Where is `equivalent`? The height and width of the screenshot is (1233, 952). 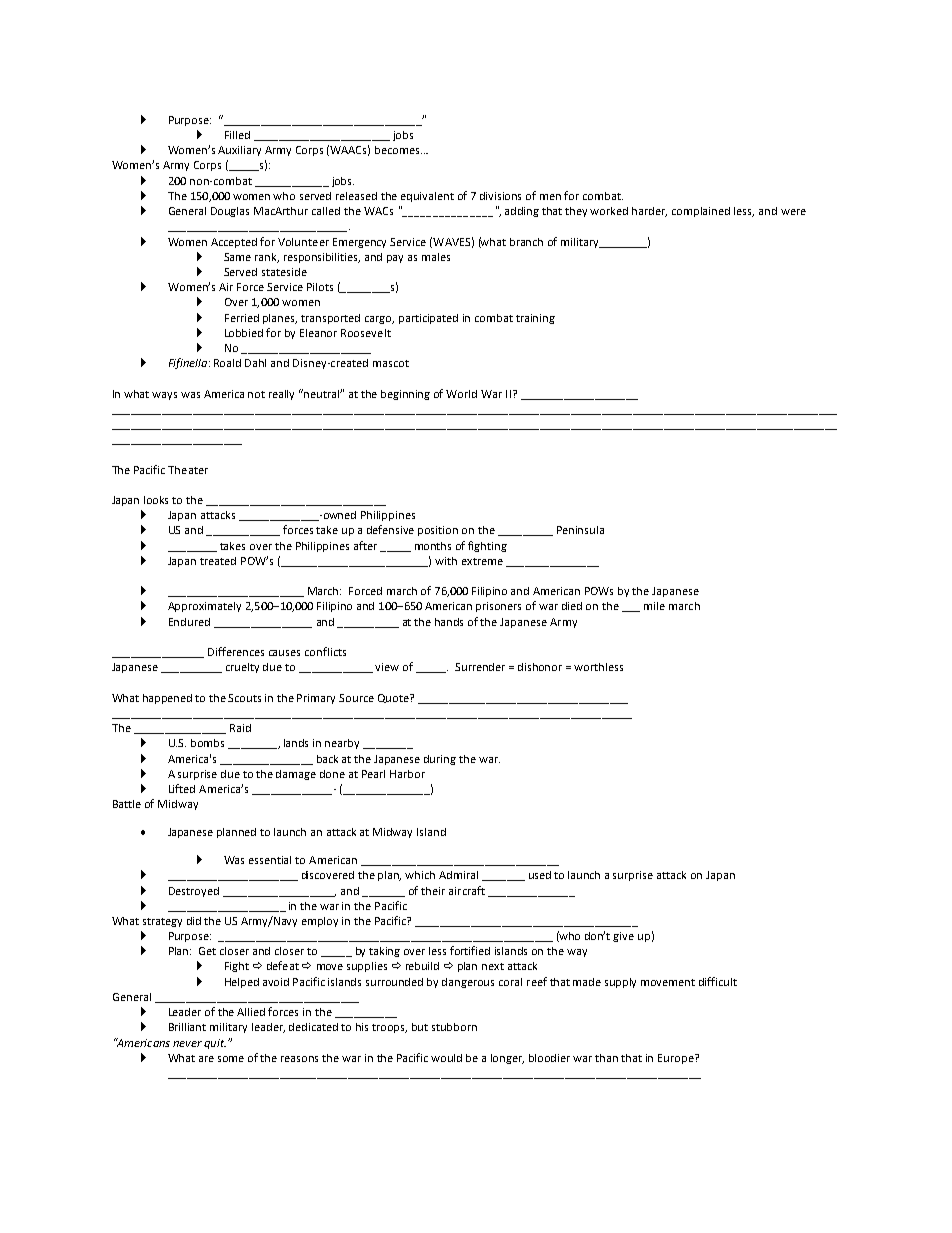
equivalent is located at coordinates (427, 197).
